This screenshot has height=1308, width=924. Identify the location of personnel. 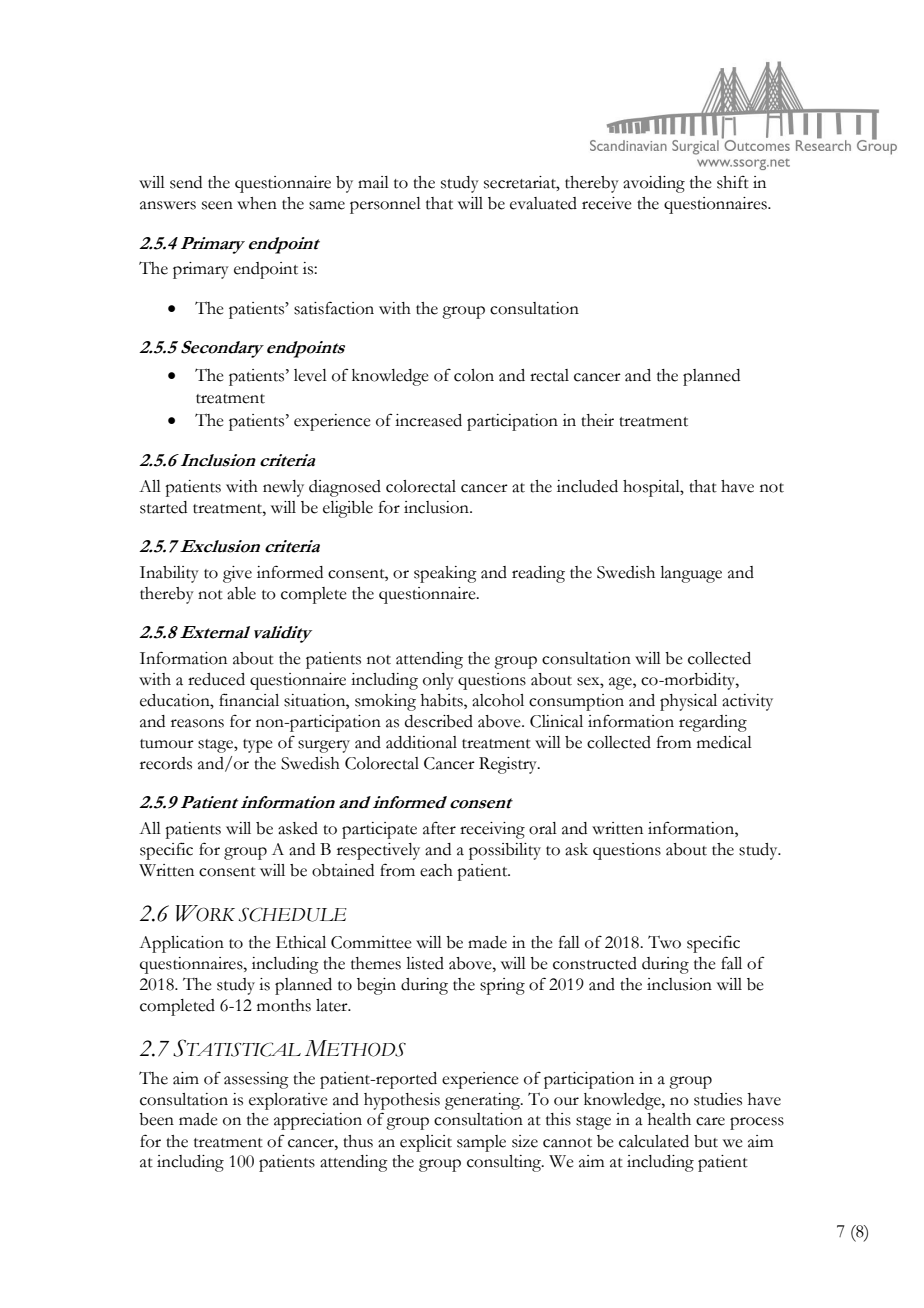
(385, 205).
